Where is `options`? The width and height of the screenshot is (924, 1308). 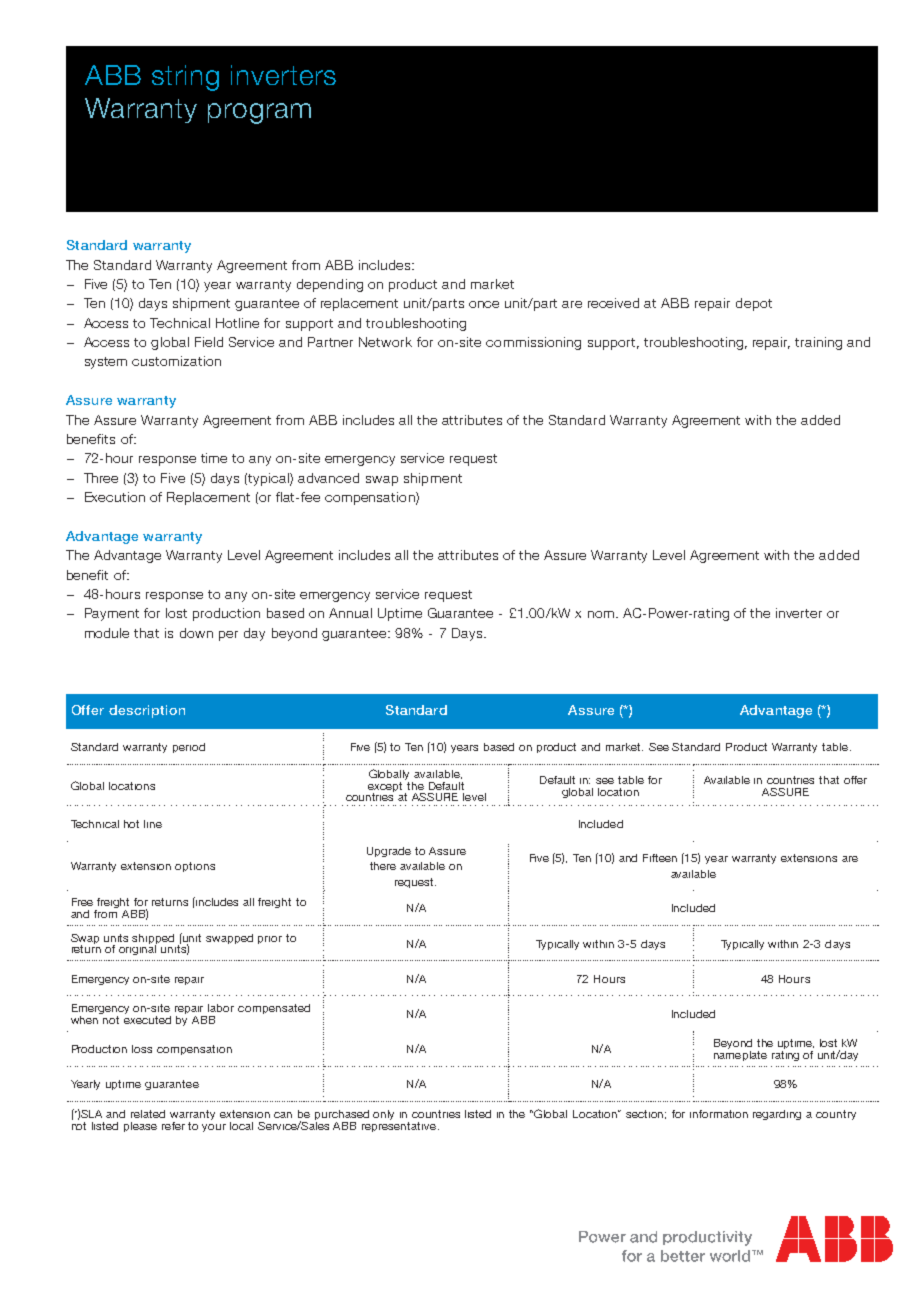
options is located at coordinates (195, 867).
